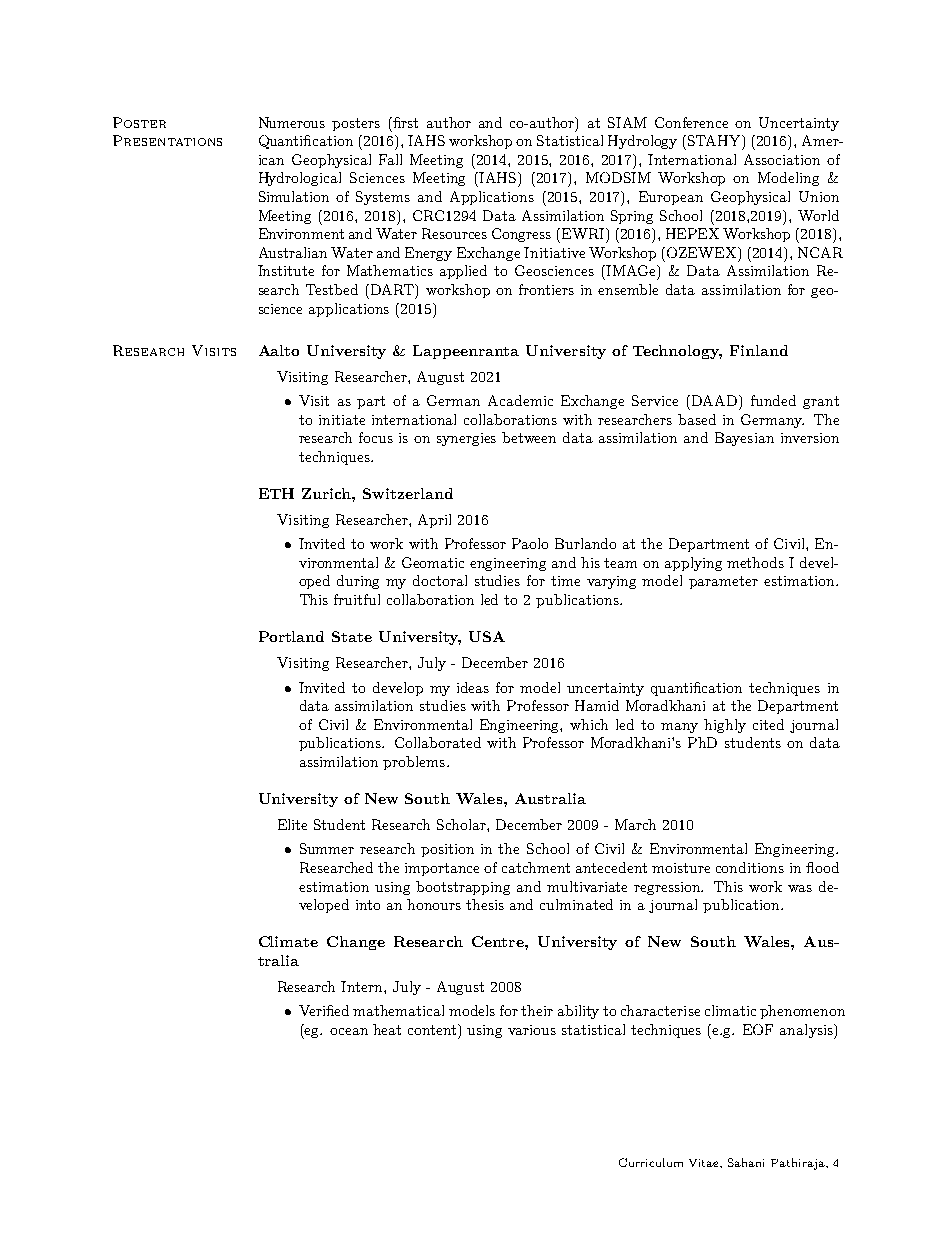  I want to click on initiate, so click(342, 420).
